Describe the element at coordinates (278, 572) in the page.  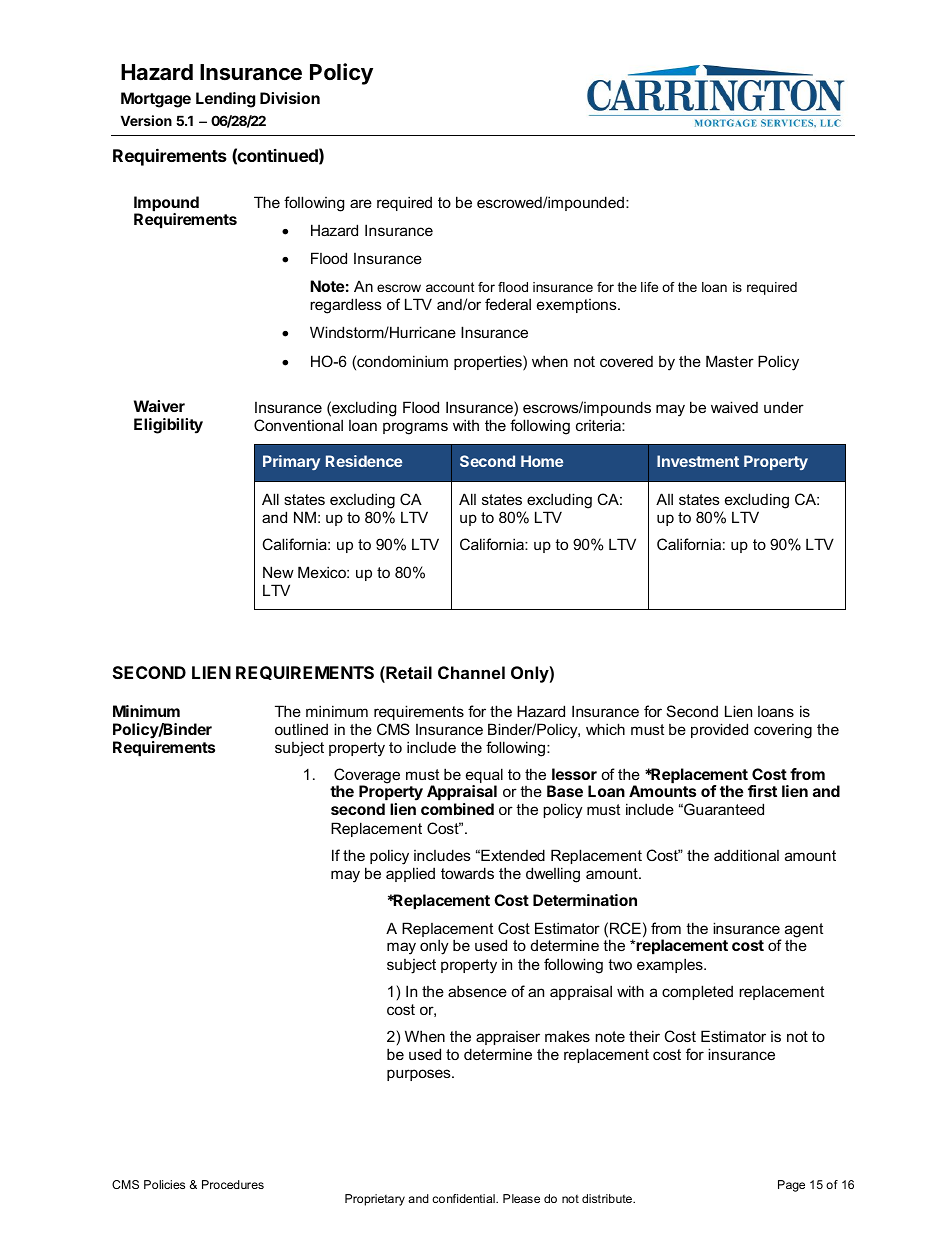
I see `New` at that location.
